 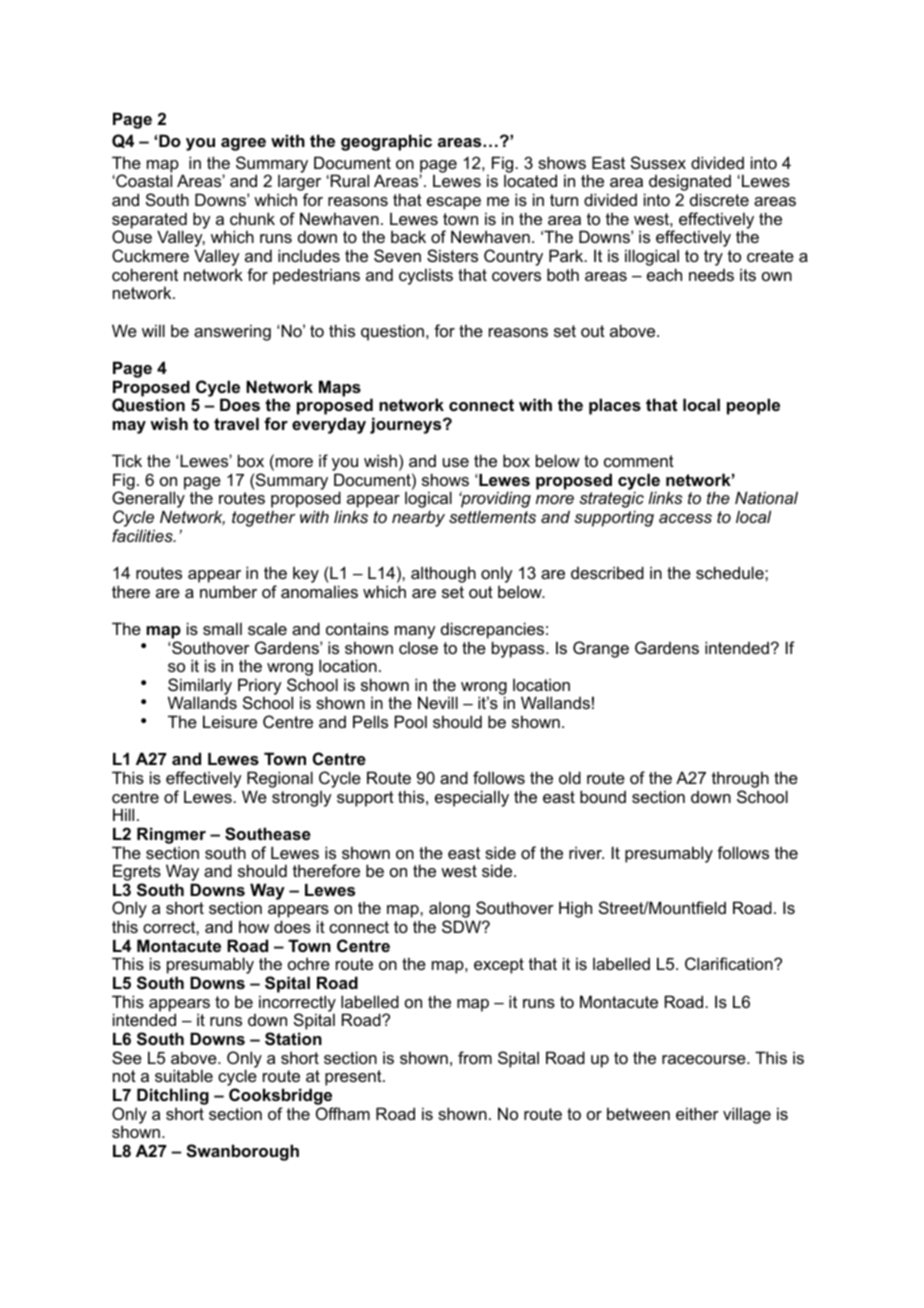 What do you see at coordinates (472, 798) in the page?
I see `especially` at bounding box center [472, 798].
